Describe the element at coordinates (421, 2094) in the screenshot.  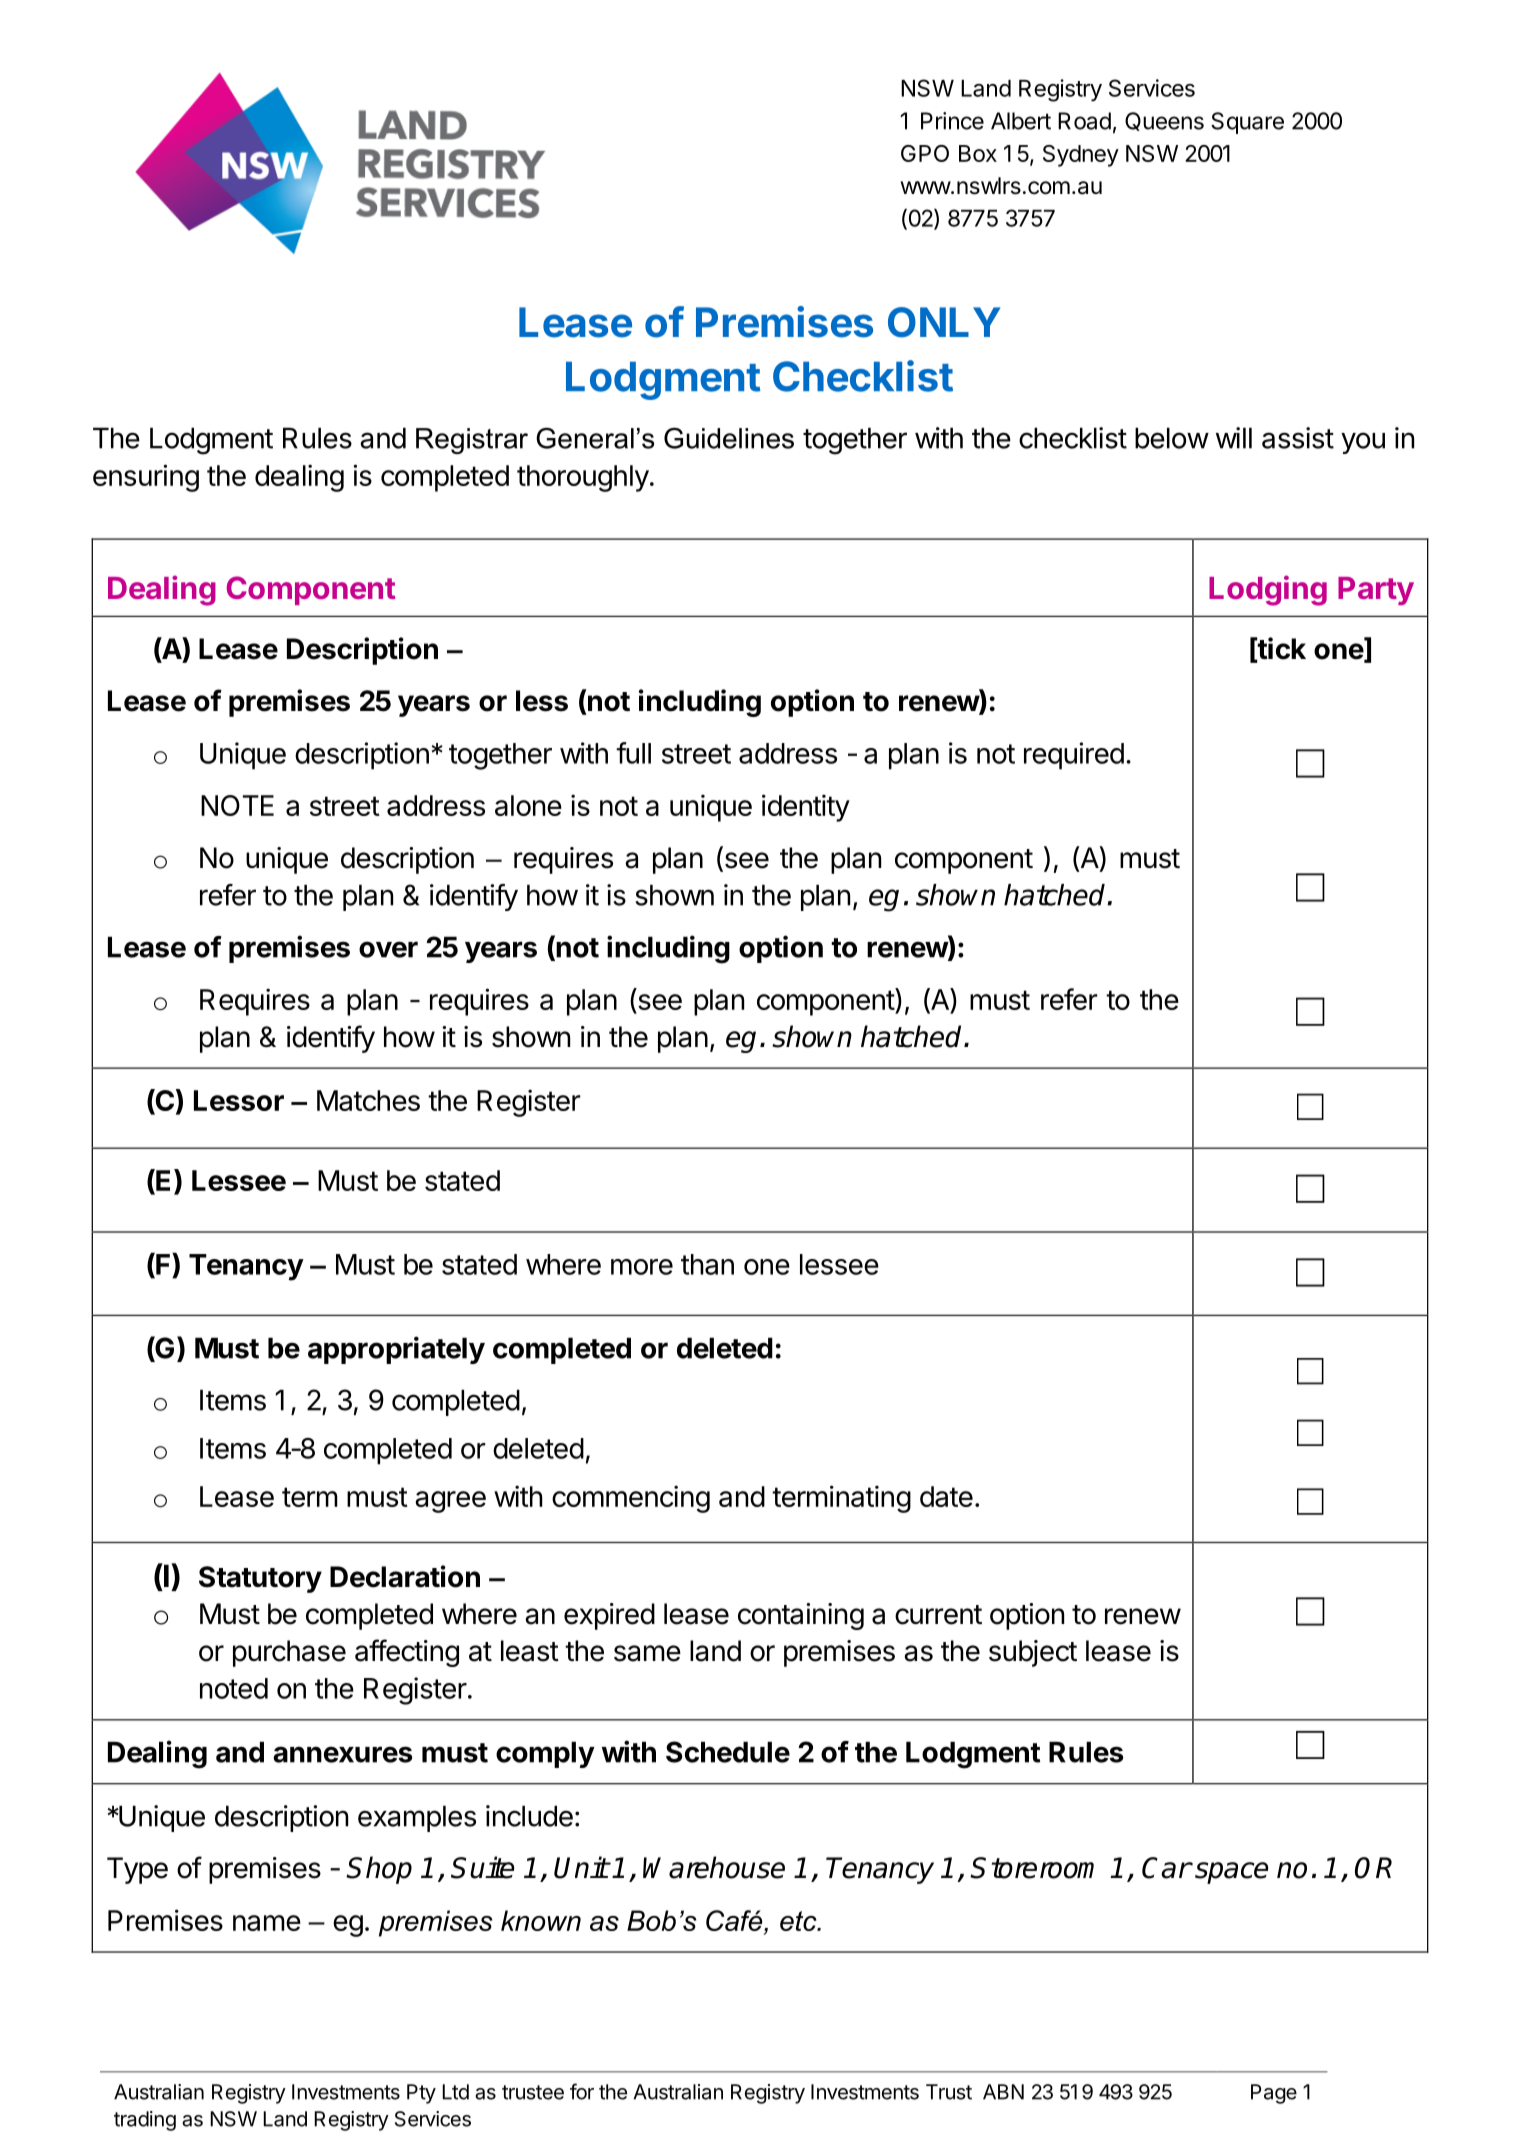
I see `Pty` at that location.
